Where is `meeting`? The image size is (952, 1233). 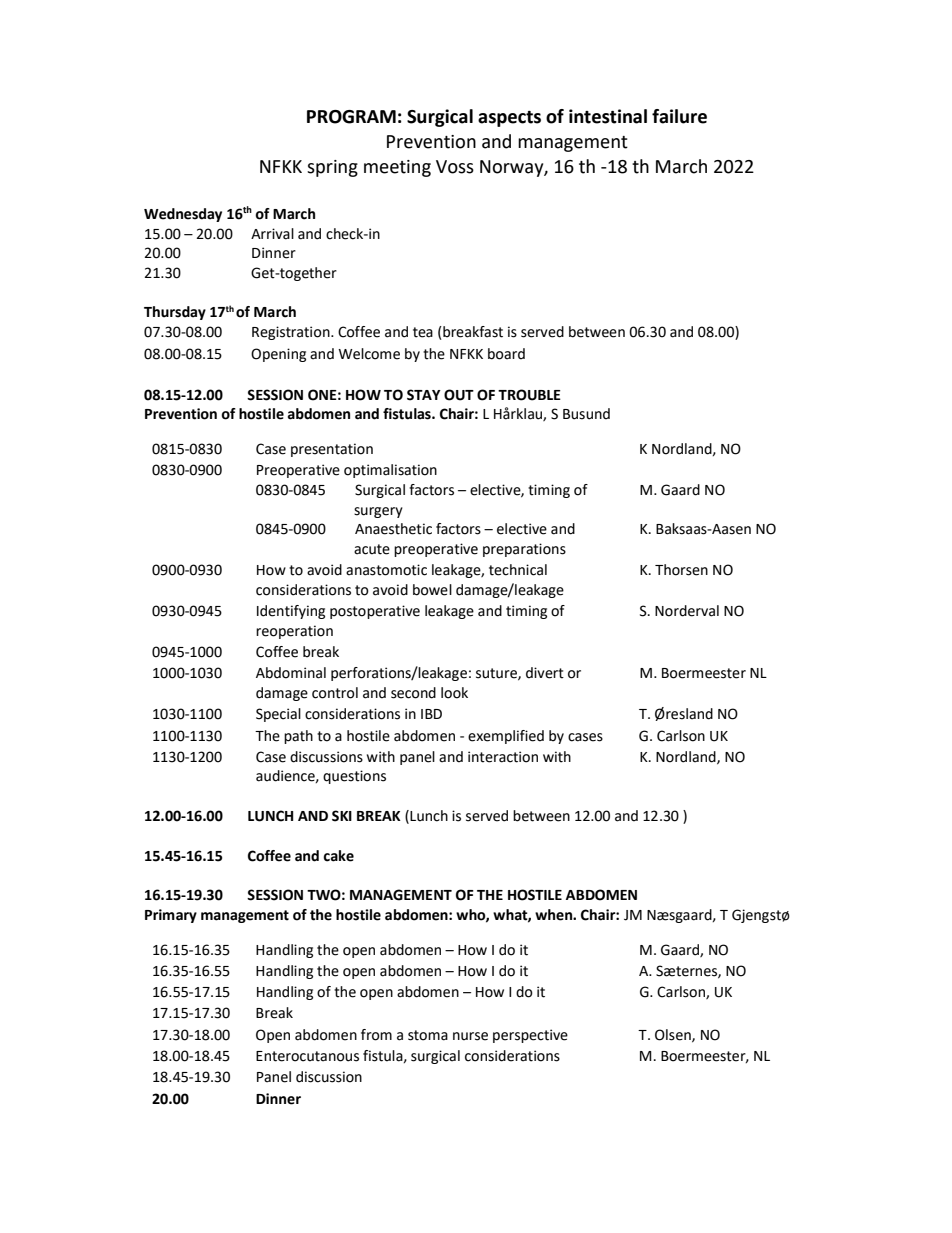 meeting is located at coordinates (397, 168).
